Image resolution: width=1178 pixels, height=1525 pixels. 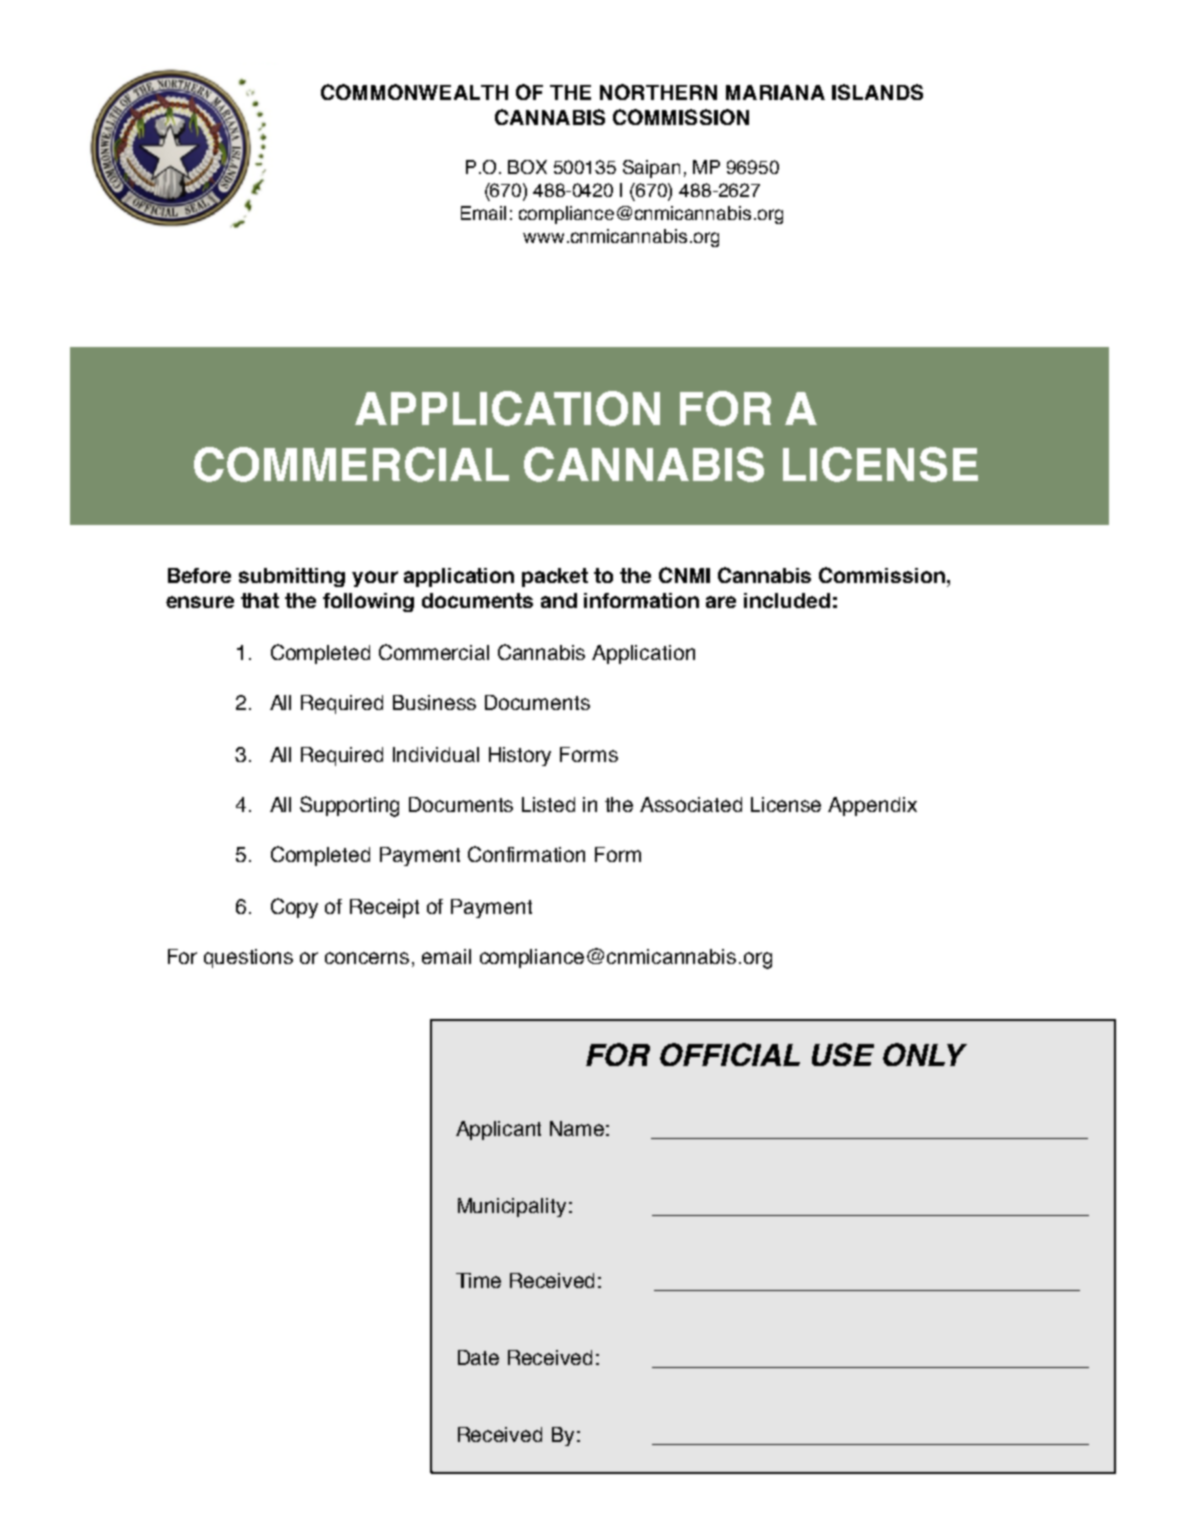 I want to click on MARIANA, so click(x=775, y=92).
